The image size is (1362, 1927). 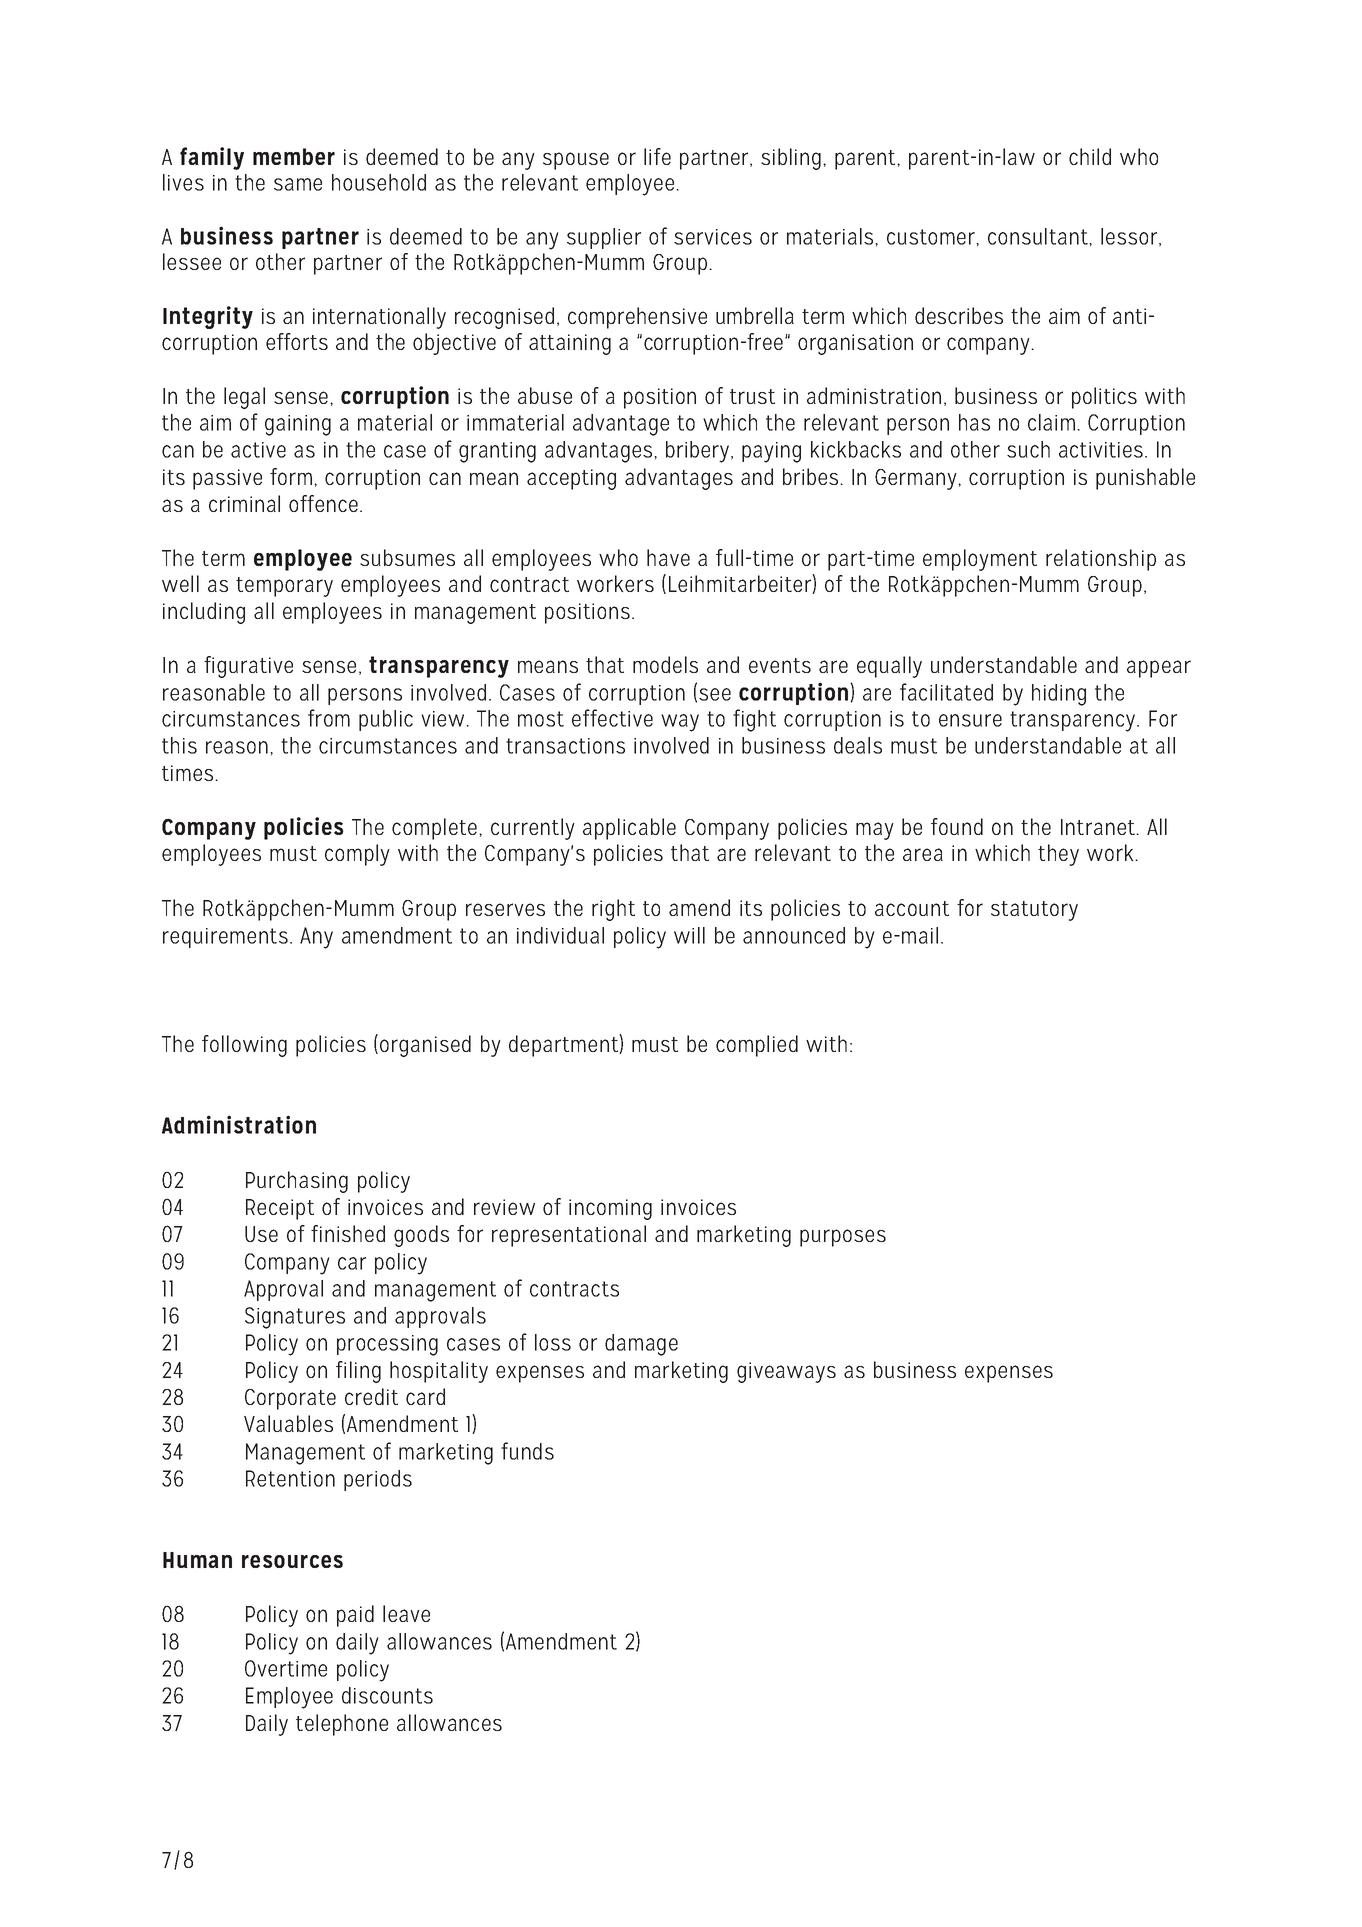 I want to click on same, so click(x=298, y=184).
